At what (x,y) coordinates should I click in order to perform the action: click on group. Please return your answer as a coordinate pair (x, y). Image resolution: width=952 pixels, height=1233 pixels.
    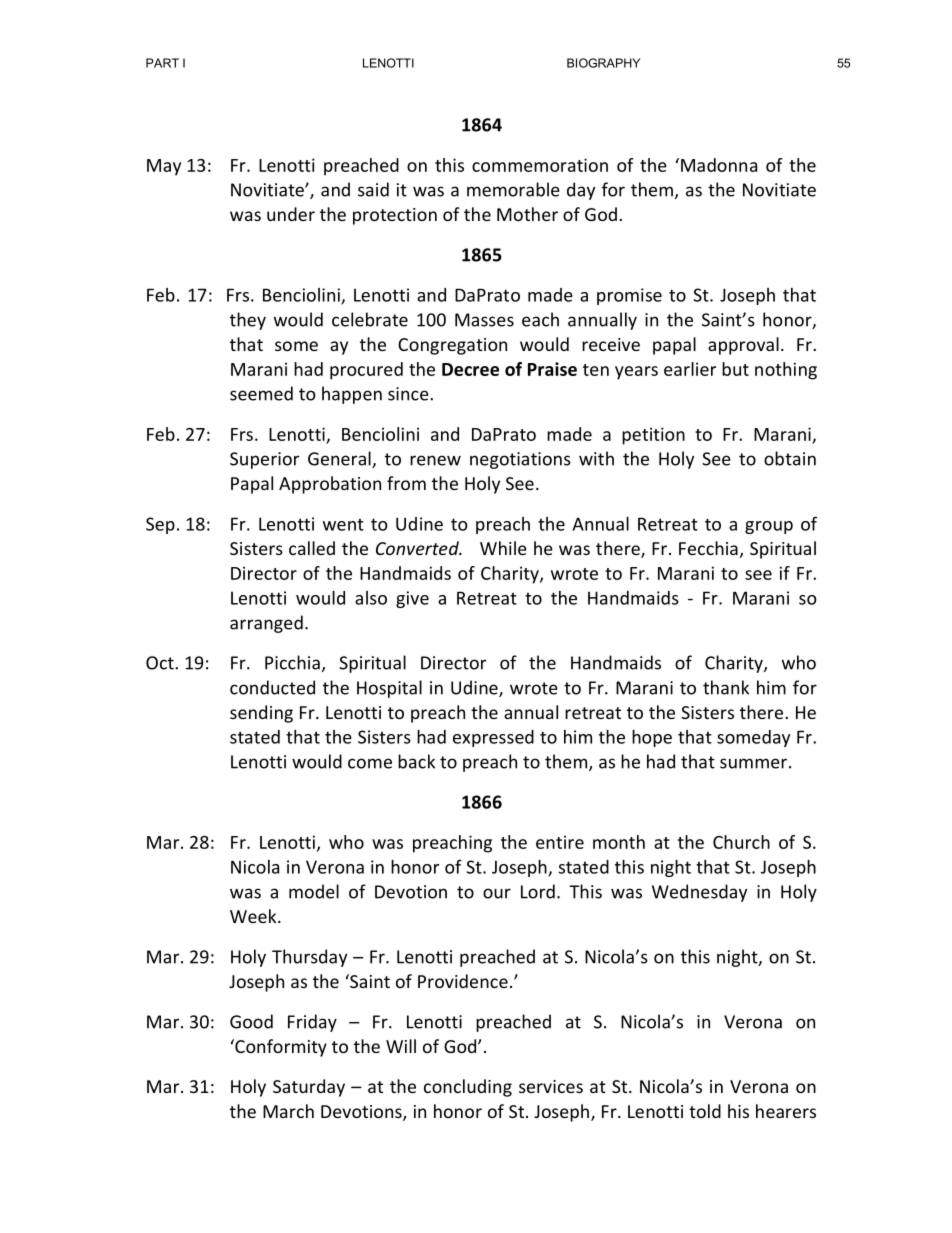
    Looking at the image, I should click on (769, 527).
